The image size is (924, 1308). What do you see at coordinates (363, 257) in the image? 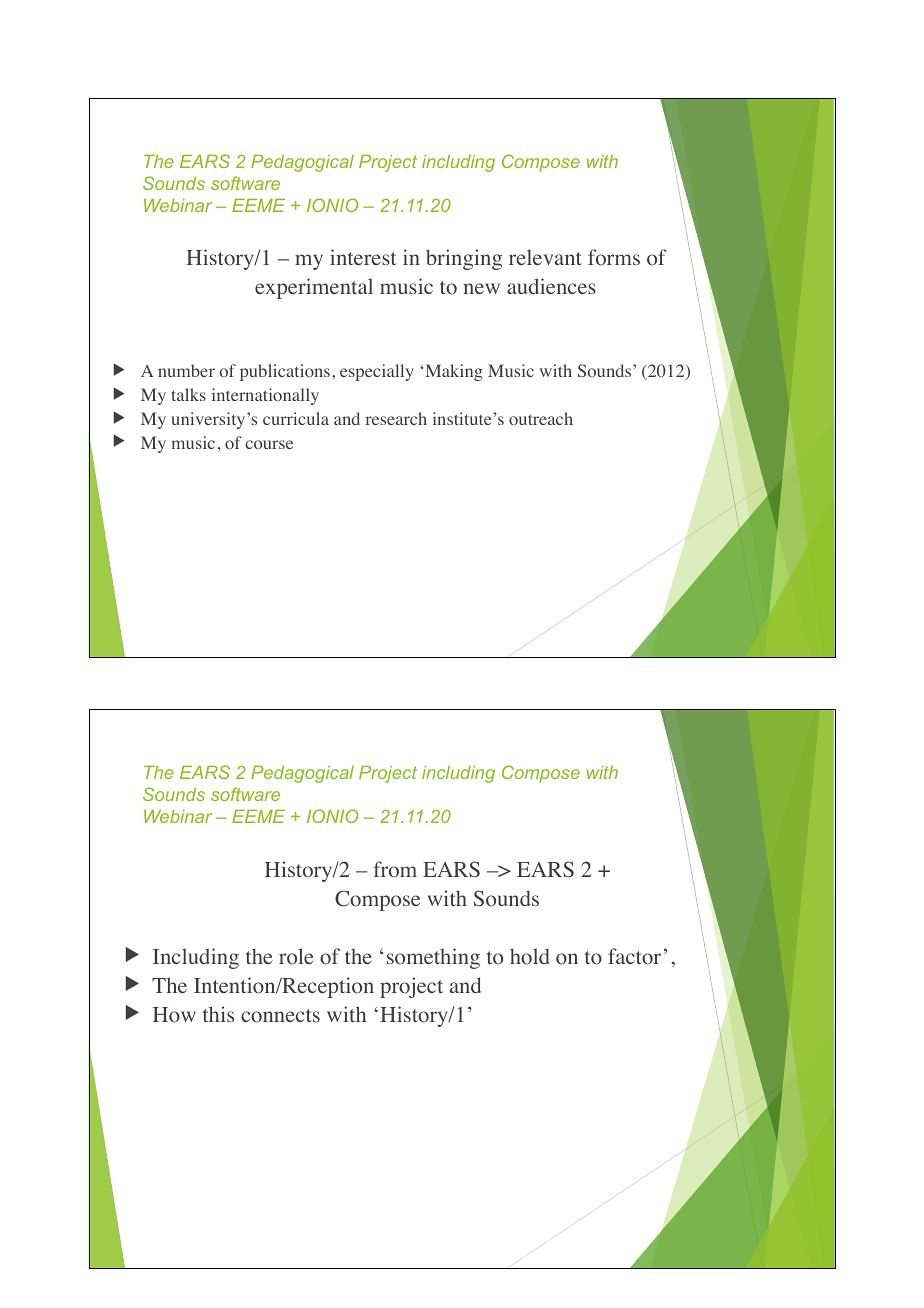
I see `interest` at bounding box center [363, 257].
